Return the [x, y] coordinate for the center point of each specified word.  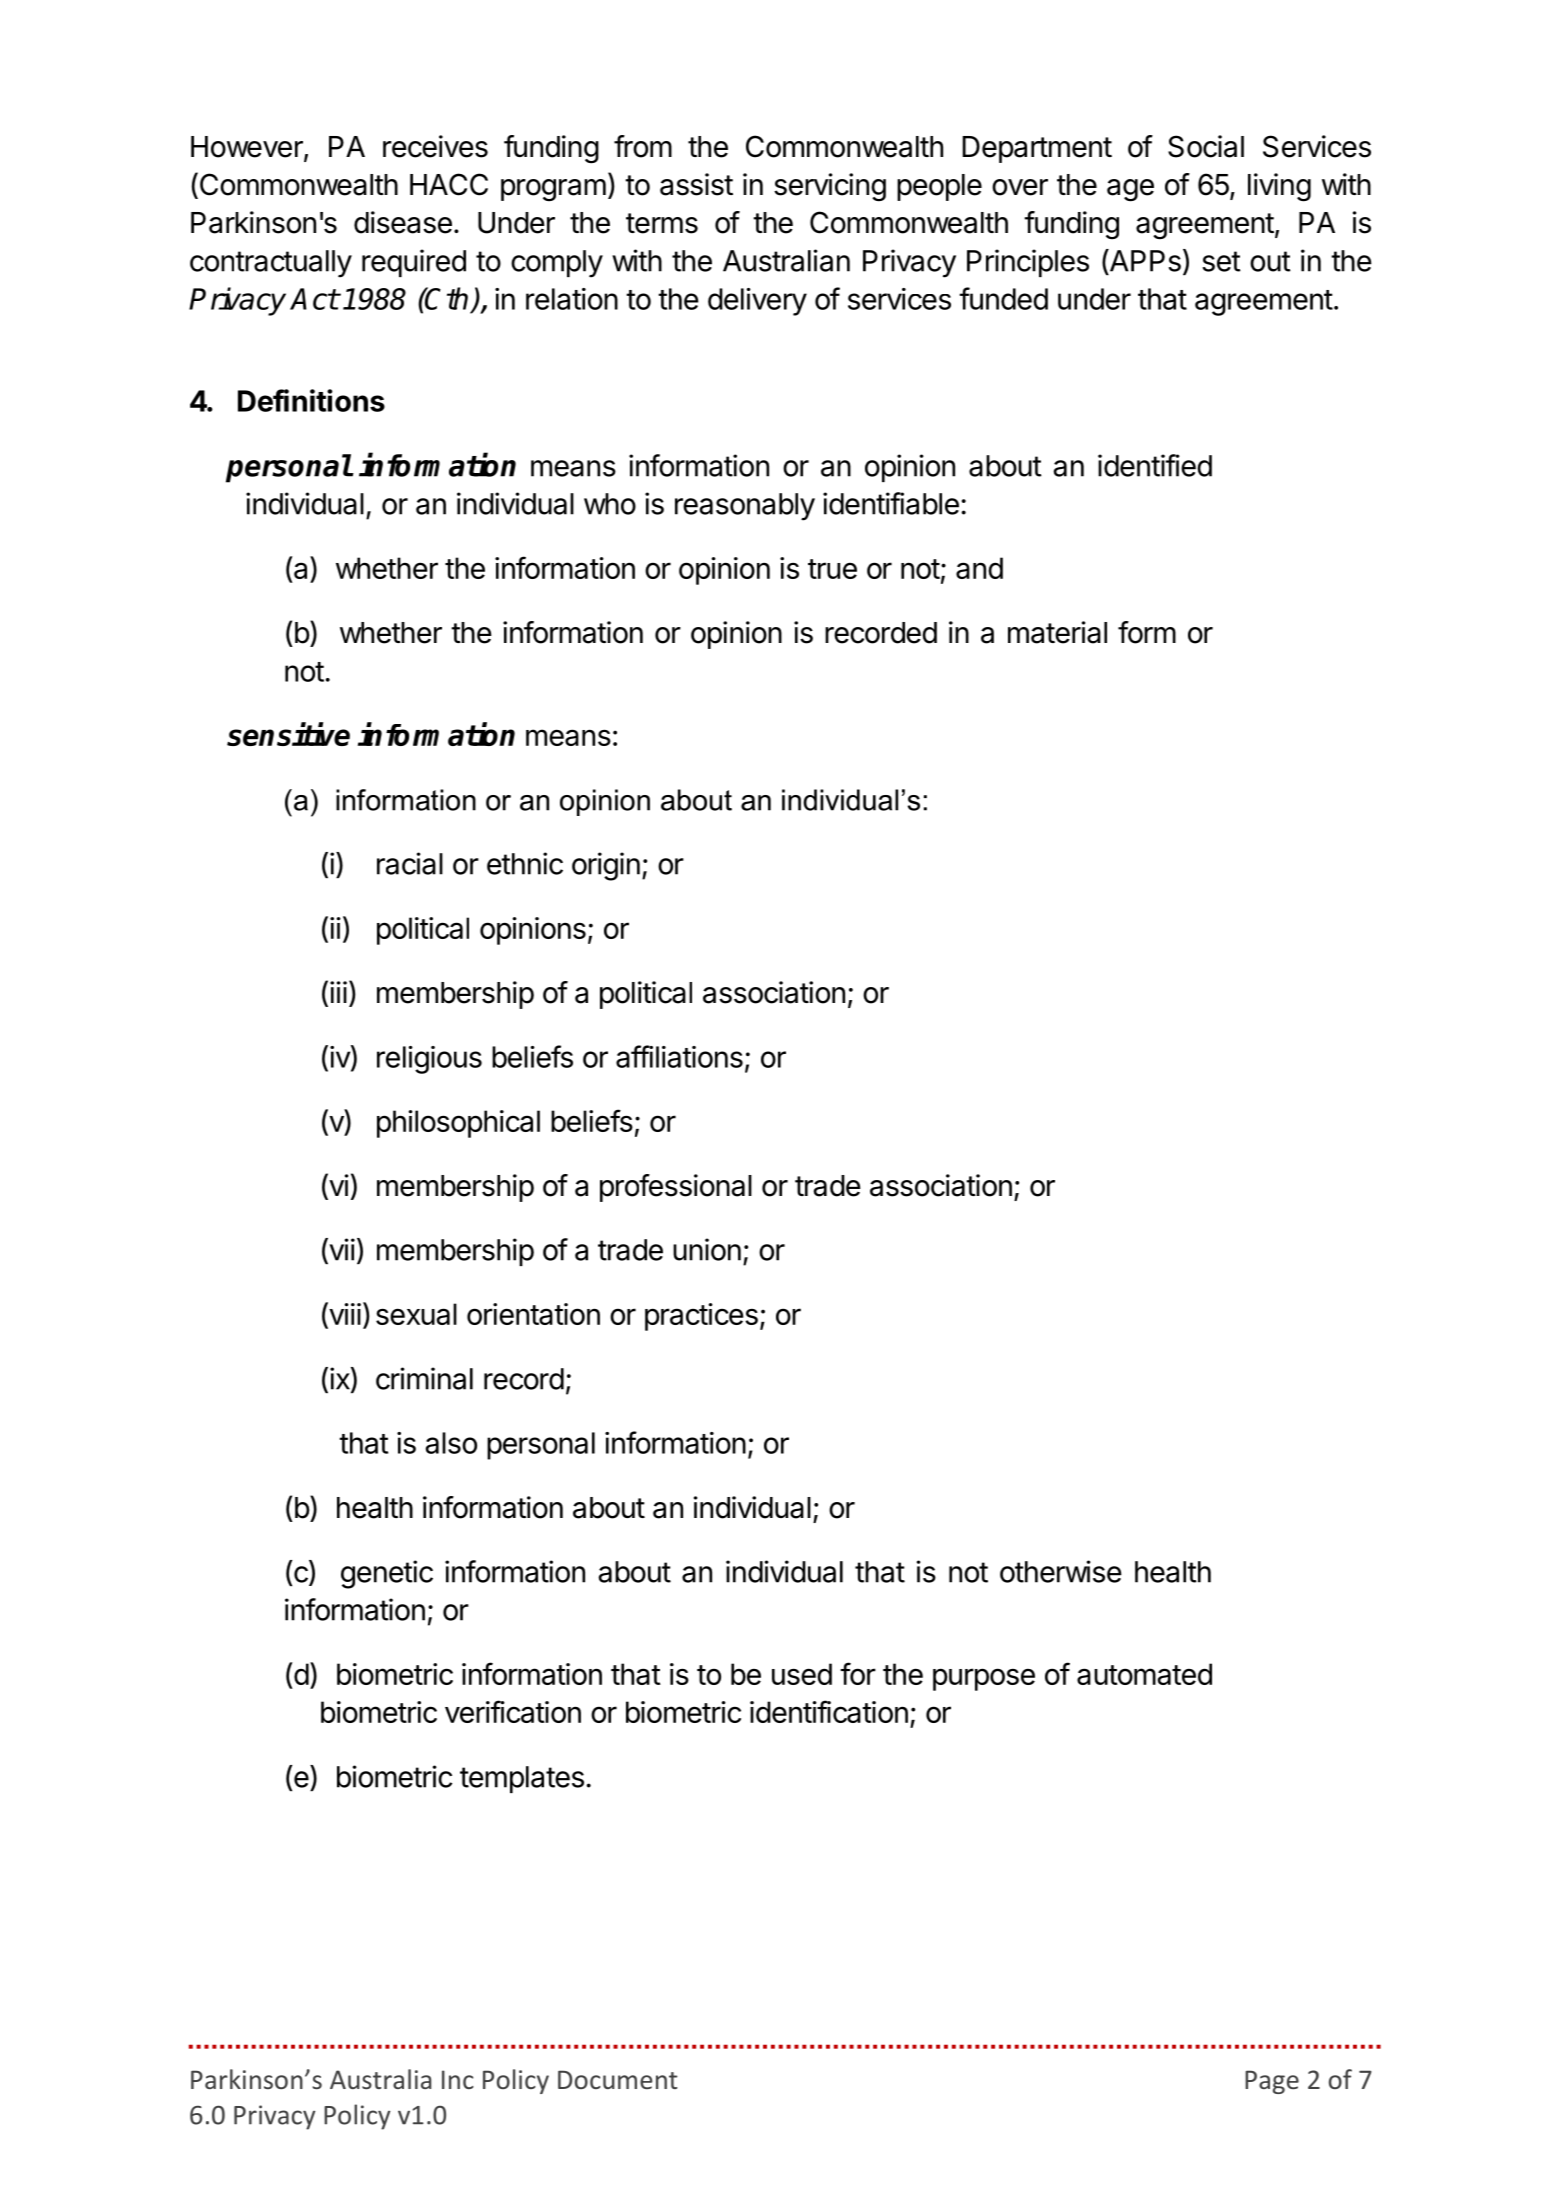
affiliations [679, 1056]
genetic [387, 1574]
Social [1206, 146]
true [832, 569]
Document [618, 2079]
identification [829, 1711]
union [707, 1249]
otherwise [1061, 1571]
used [802, 1674]
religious [429, 1060]
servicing [830, 187]
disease [403, 222]
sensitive [288, 734]
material [1057, 632]
